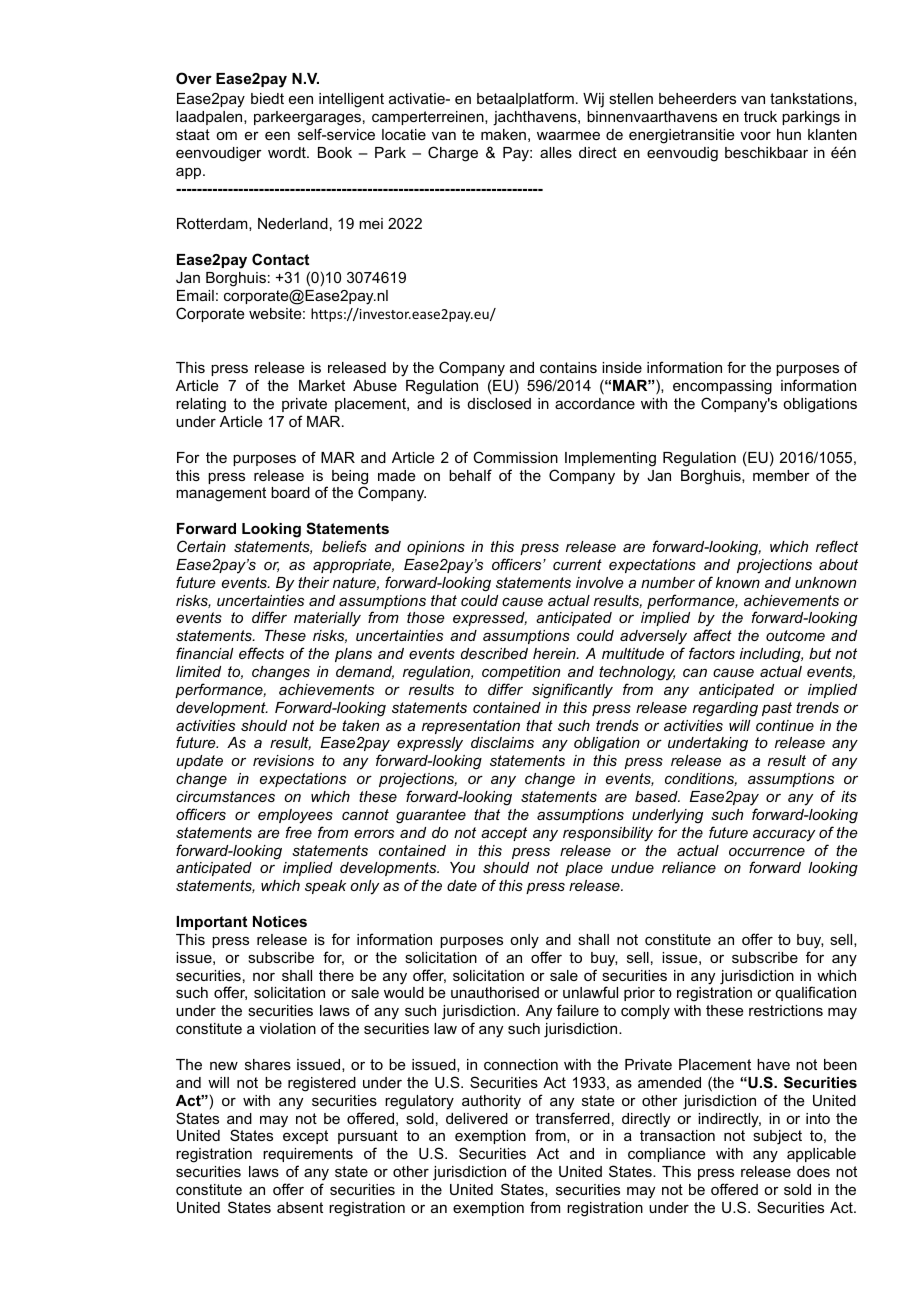 The image size is (924, 1308). What do you see at coordinates (556, 152) in the page?
I see `alles` at bounding box center [556, 152].
